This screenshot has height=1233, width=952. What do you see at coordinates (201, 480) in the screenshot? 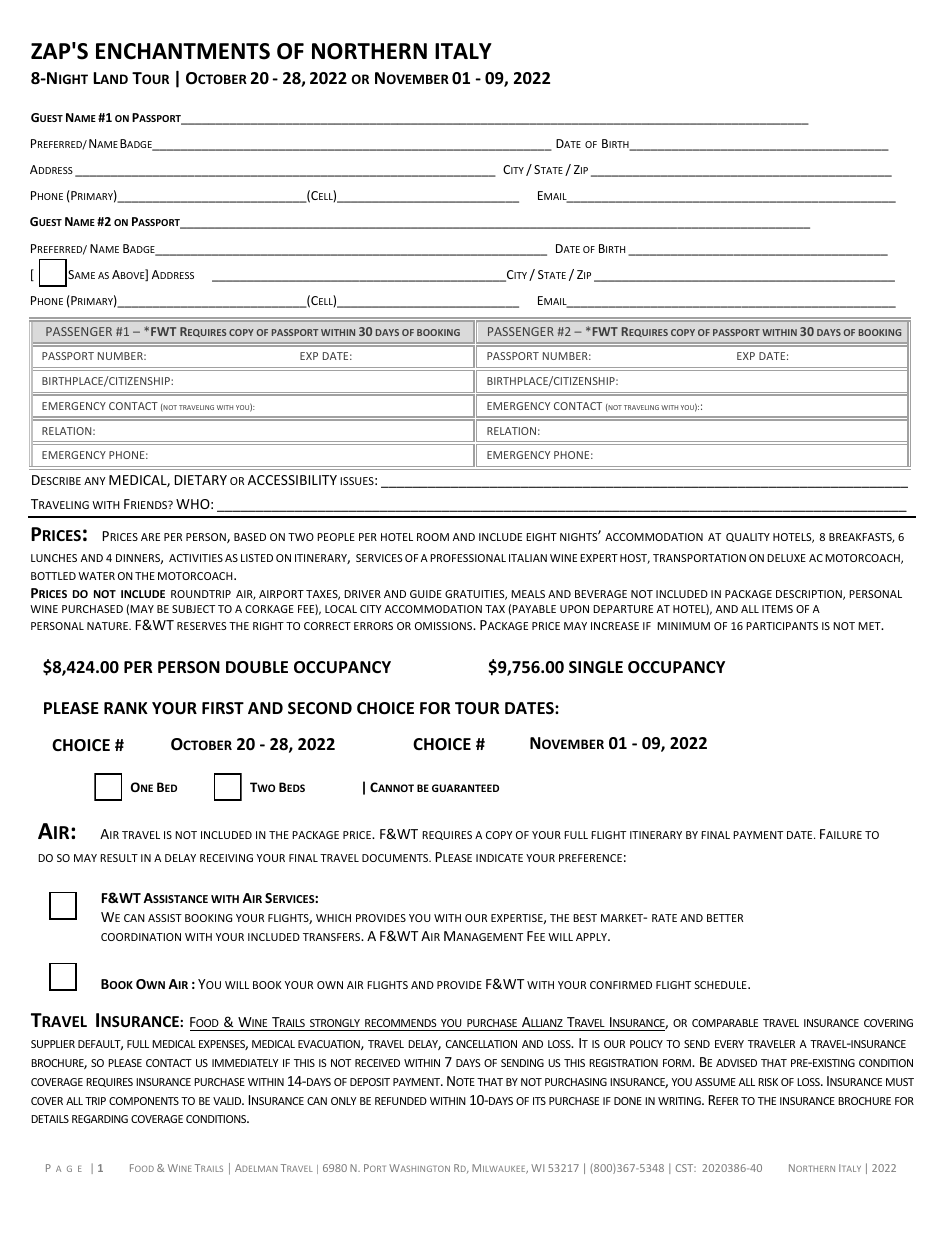
I see `DIETARY` at bounding box center [201, 480].
